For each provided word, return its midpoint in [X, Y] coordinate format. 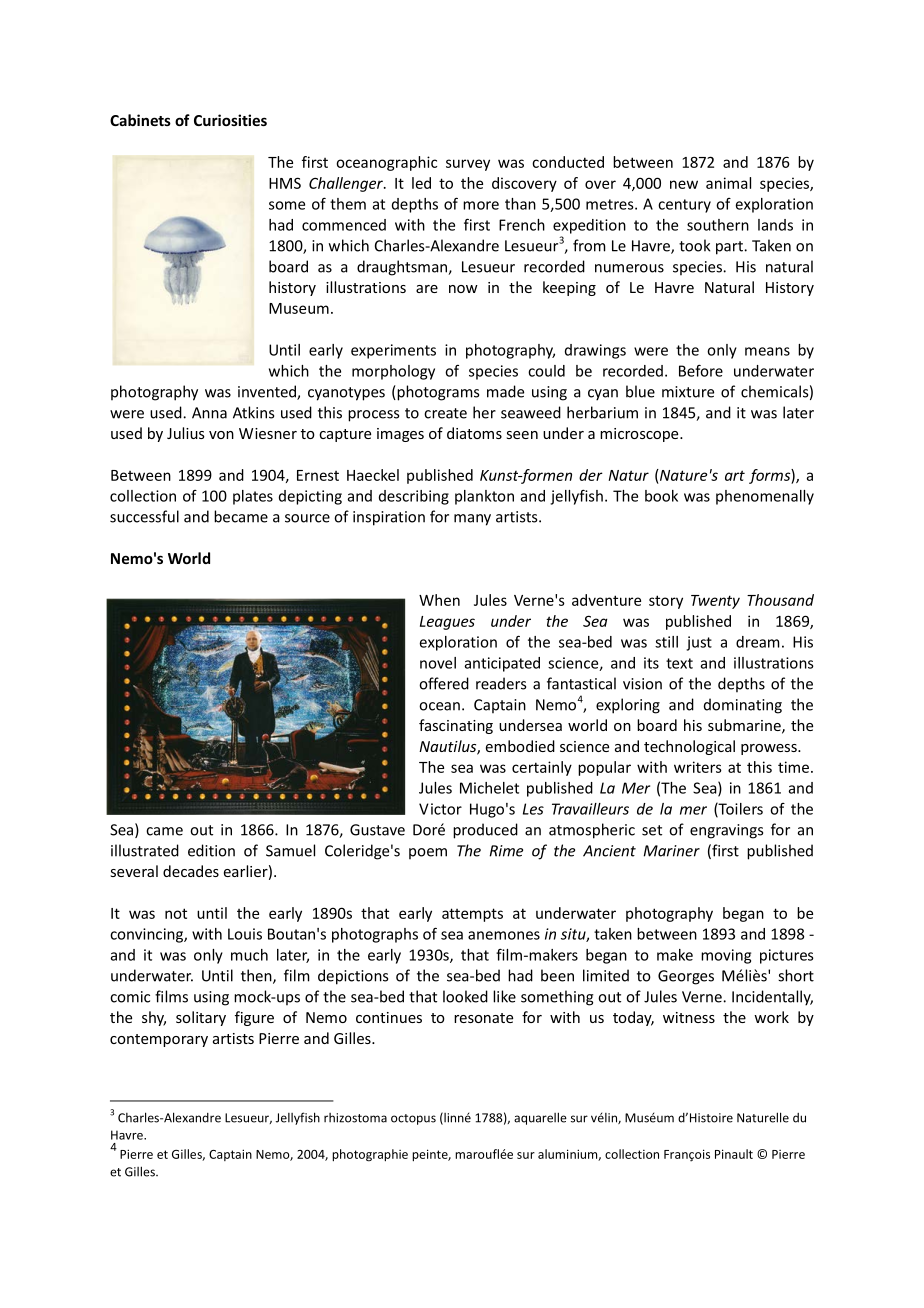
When [439, 600]
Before [701, 370]
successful [144, 516]
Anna [209, 413]
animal [728, 183]
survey [468, 165]
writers [698, 767]
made [505, 391]
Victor [440, 809]
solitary [201, 1018]
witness [689, 1017]
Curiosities [230, 120]
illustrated [145, 850]
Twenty [715, 602]
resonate [483, 1018]
